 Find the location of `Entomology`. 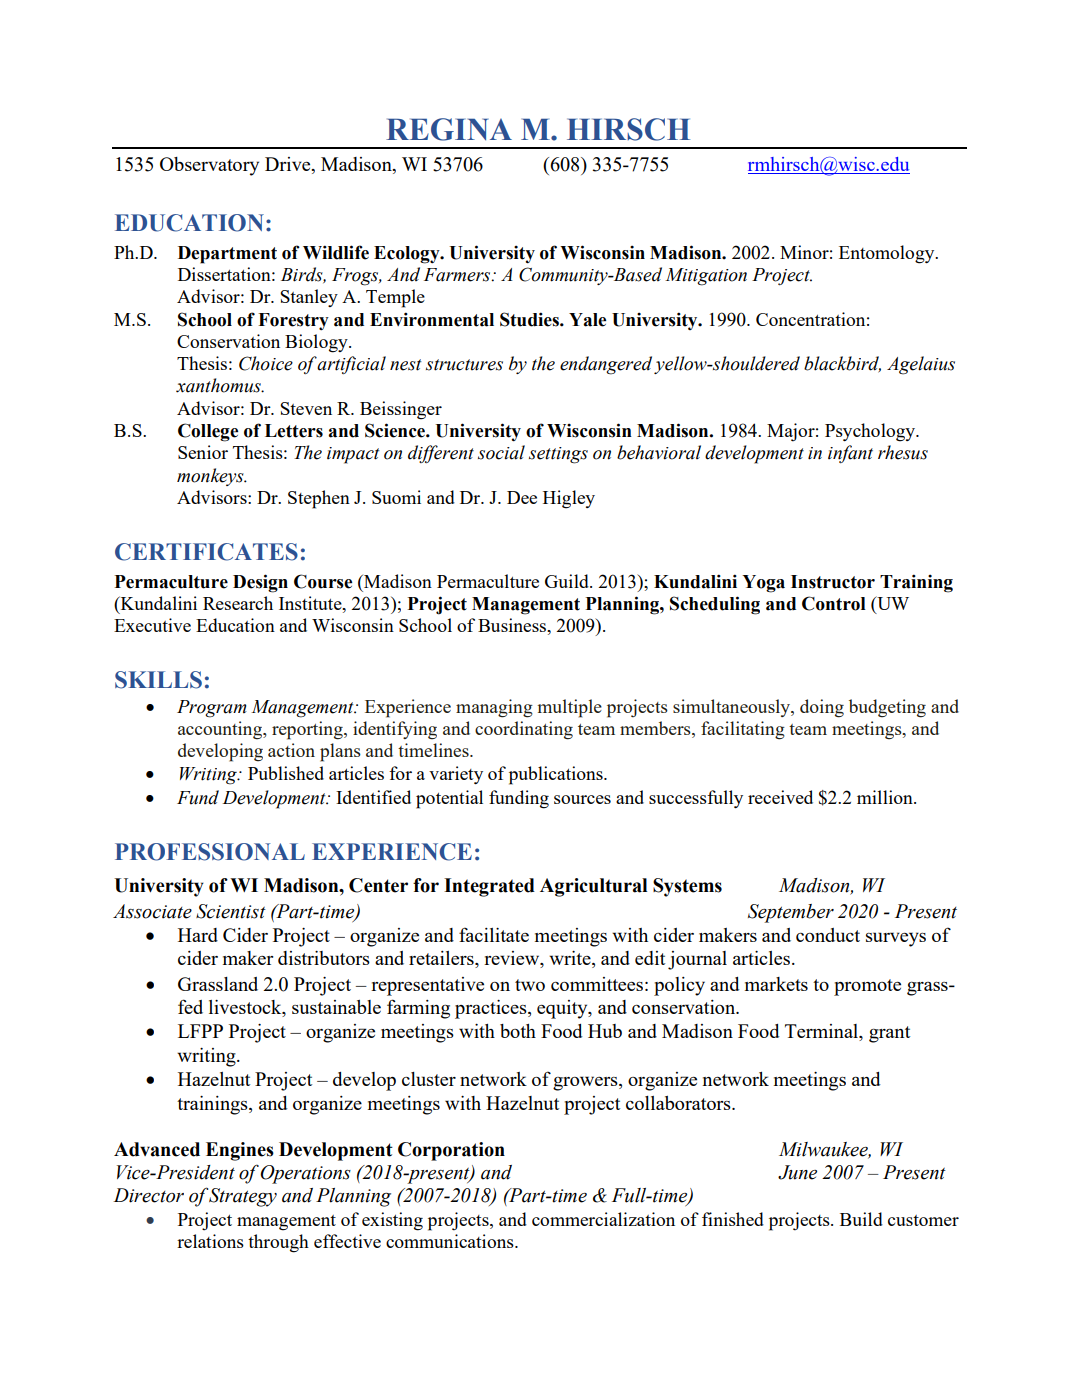

Entomology is located at coordinates (888, 254).
